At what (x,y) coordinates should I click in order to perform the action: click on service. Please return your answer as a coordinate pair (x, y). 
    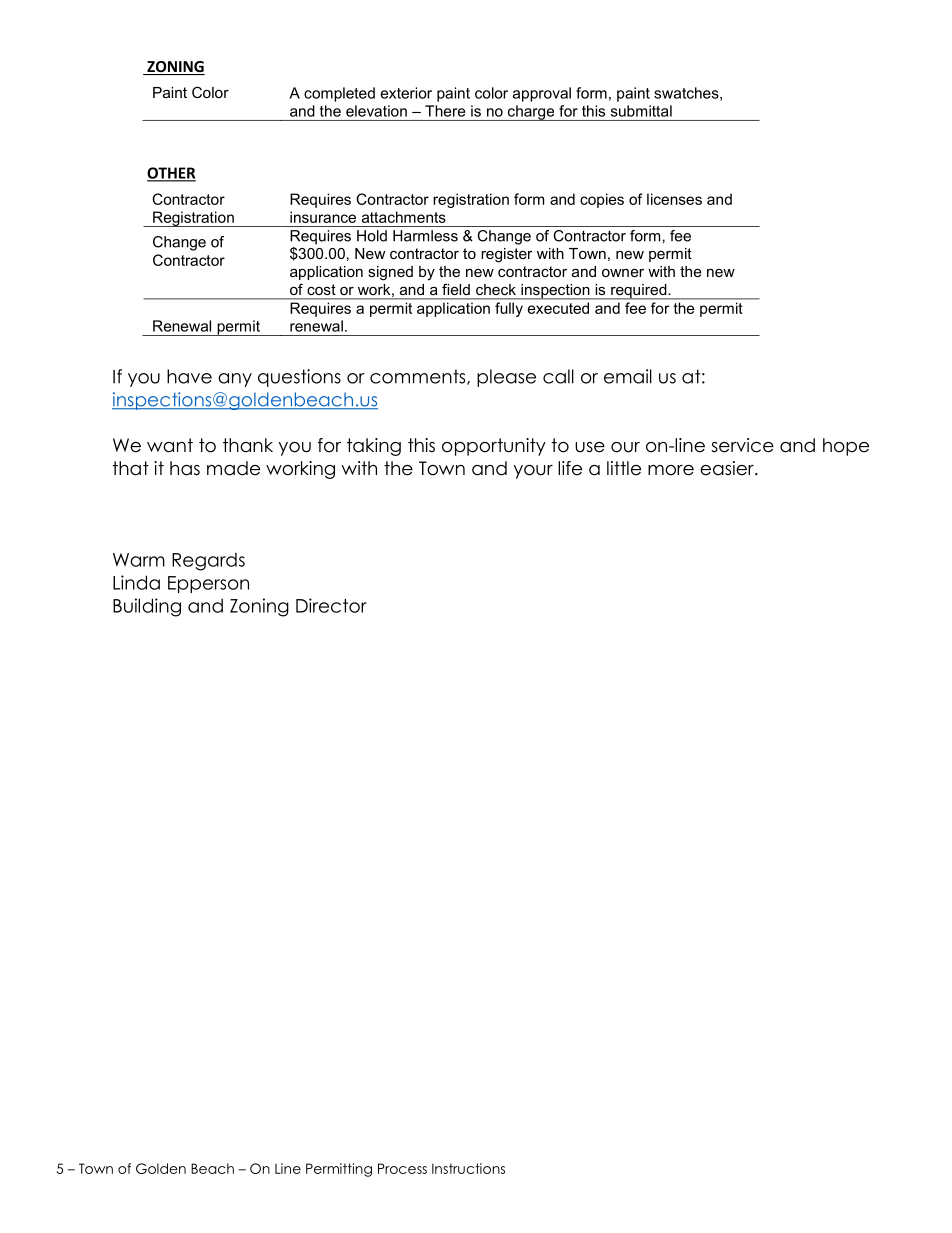
    Looking at the image, I should click on (742, 445).
